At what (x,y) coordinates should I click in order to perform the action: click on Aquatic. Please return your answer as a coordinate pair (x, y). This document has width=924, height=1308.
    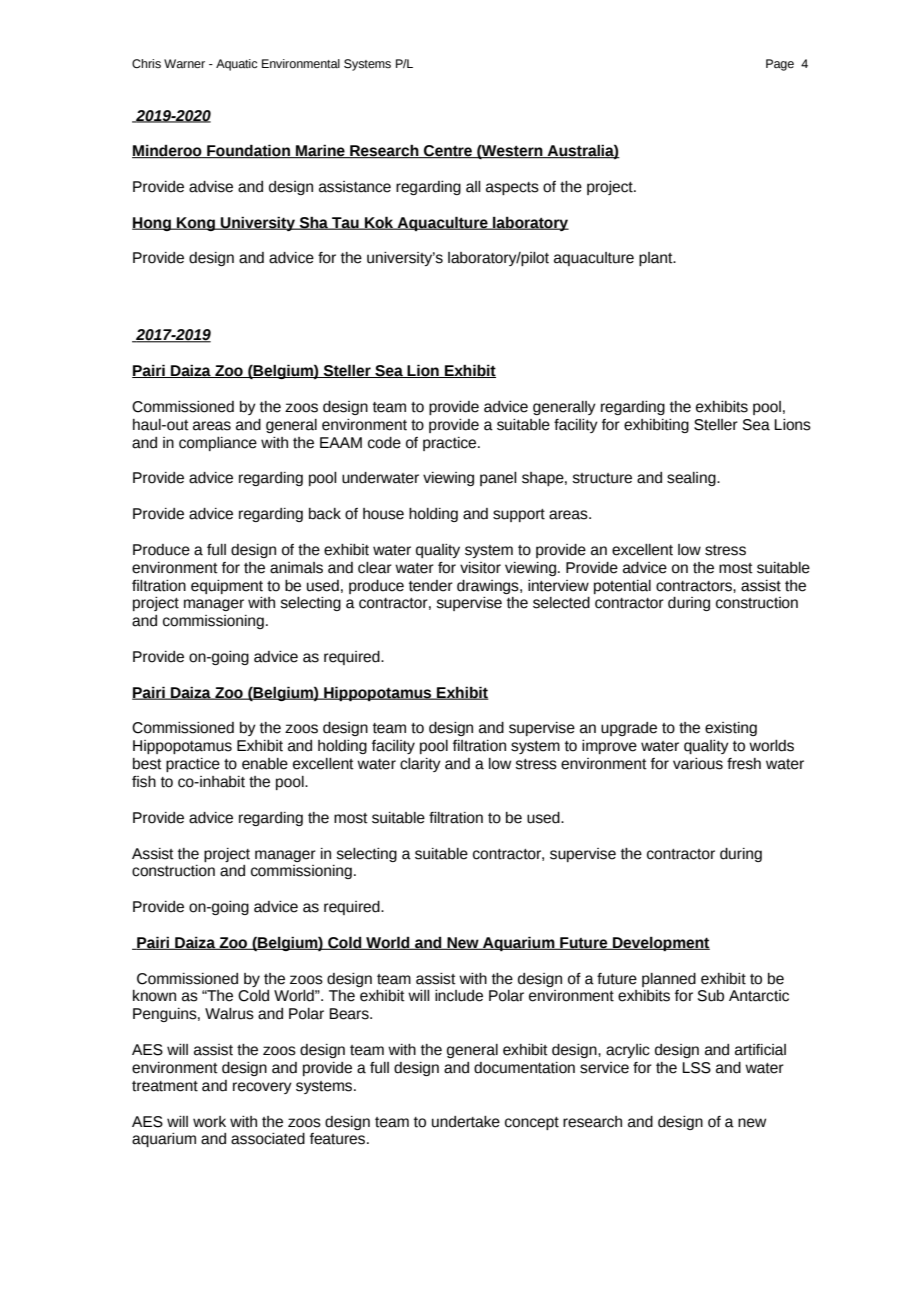
    Looking at the image, I should click on (237, 65).
